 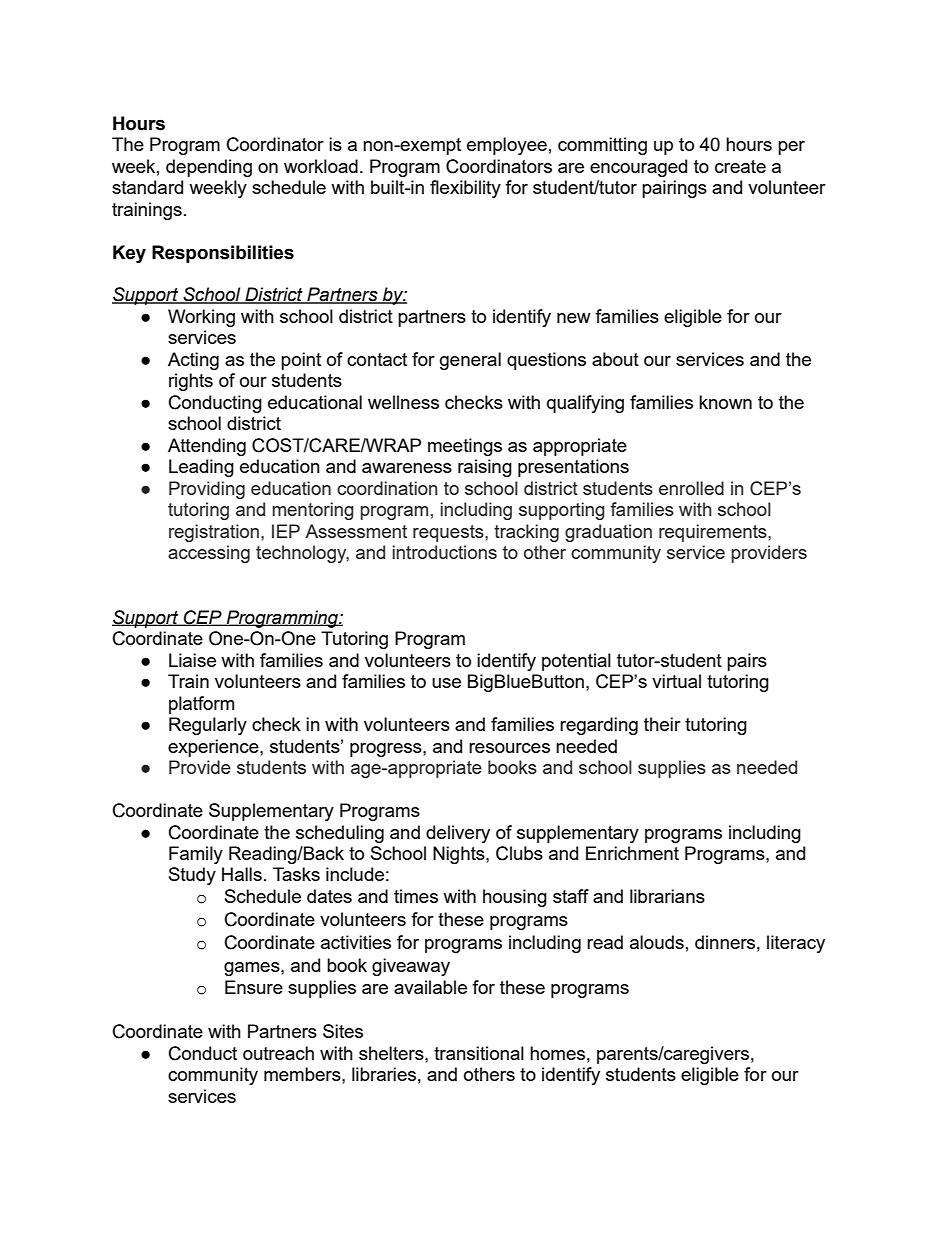 What do you see at coordinates (747, 662) in the screenshot?
I see `pairs` at bounding box center [747, 662].
